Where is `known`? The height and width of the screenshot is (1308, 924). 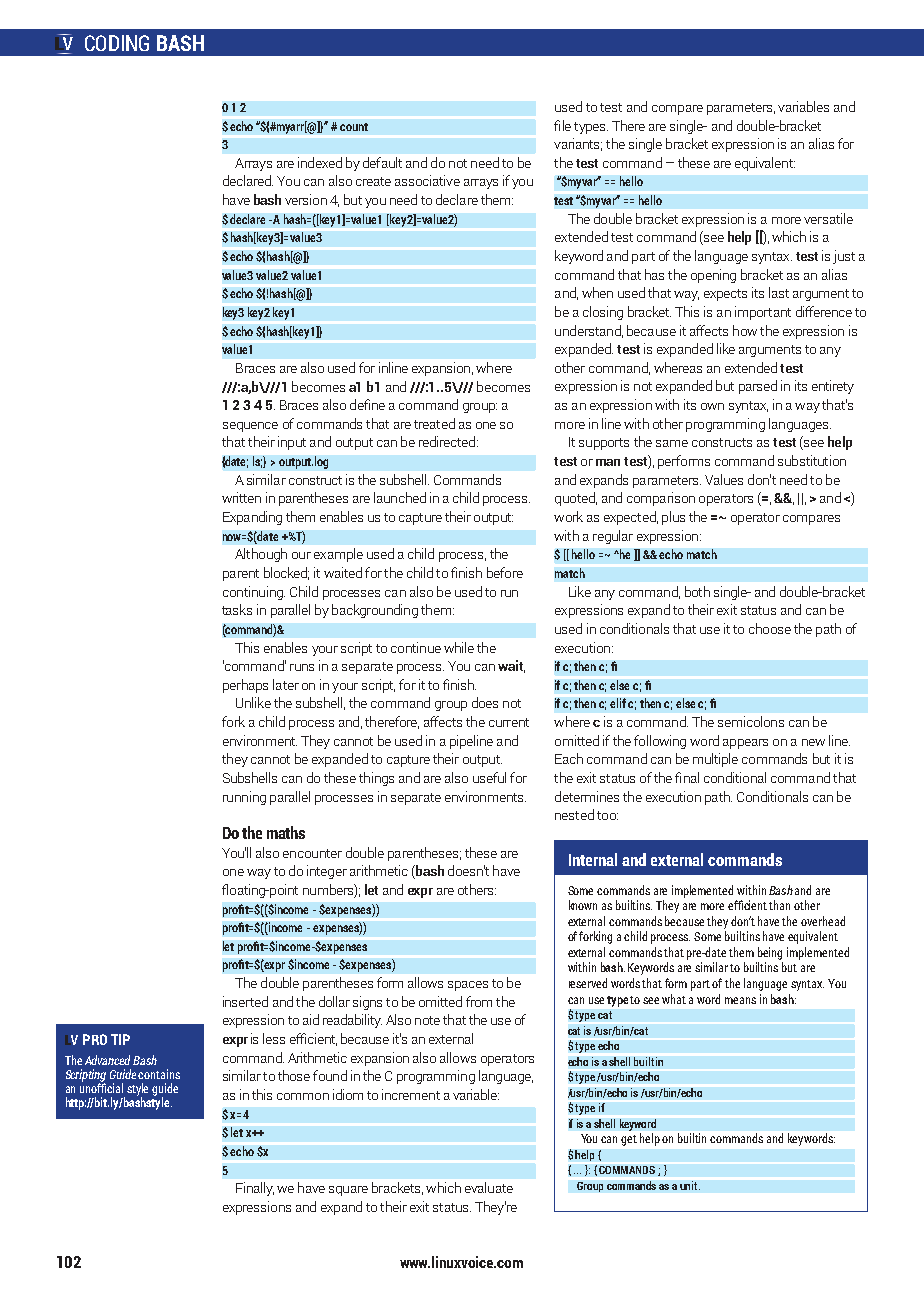 known is located at coordinates (583, 905).
